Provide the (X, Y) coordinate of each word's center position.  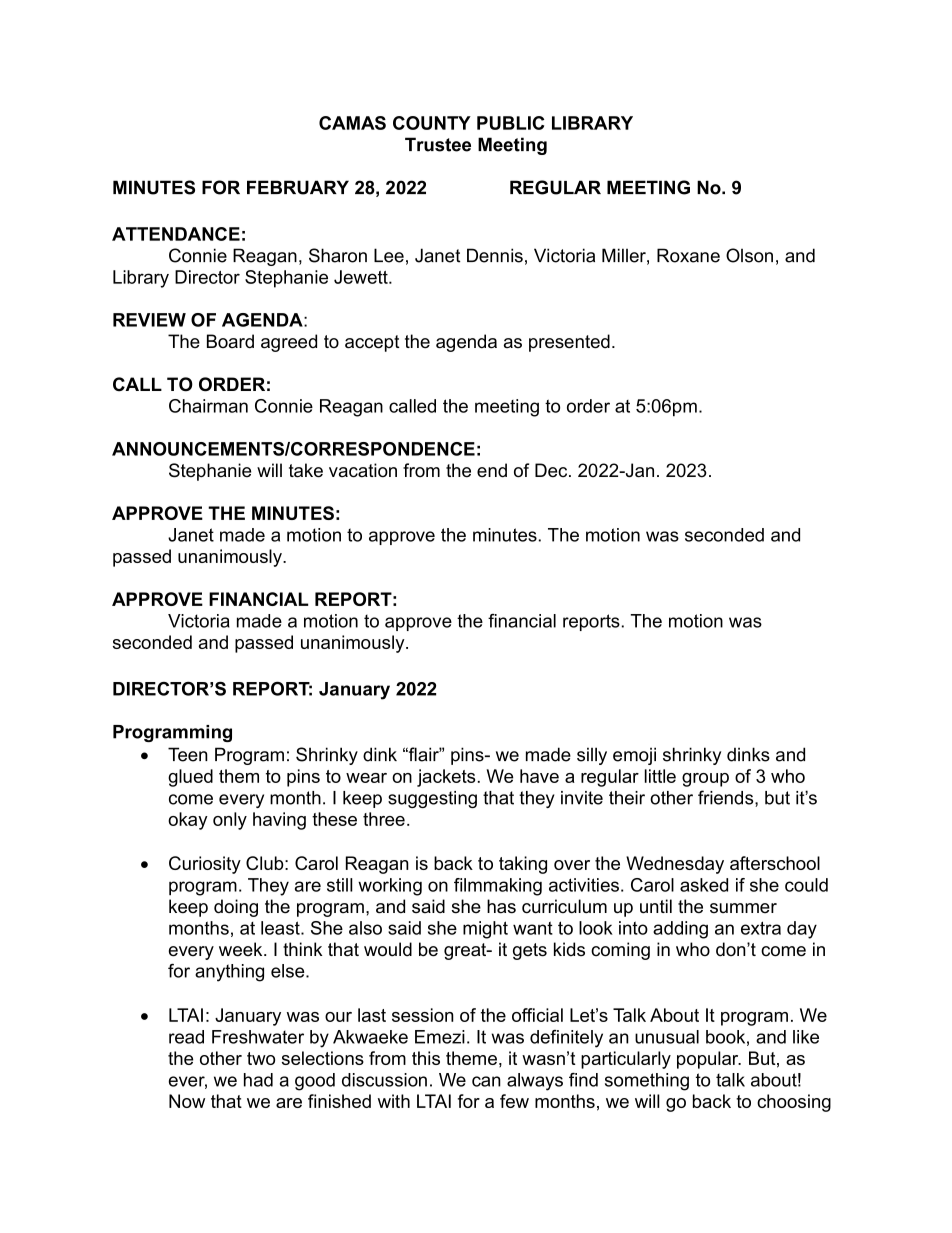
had (258, 1080)
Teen (188, 754)
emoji (634, 756)
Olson (749, 255)
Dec (552, 470)
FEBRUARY (298, 187)
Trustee (438, 144)
